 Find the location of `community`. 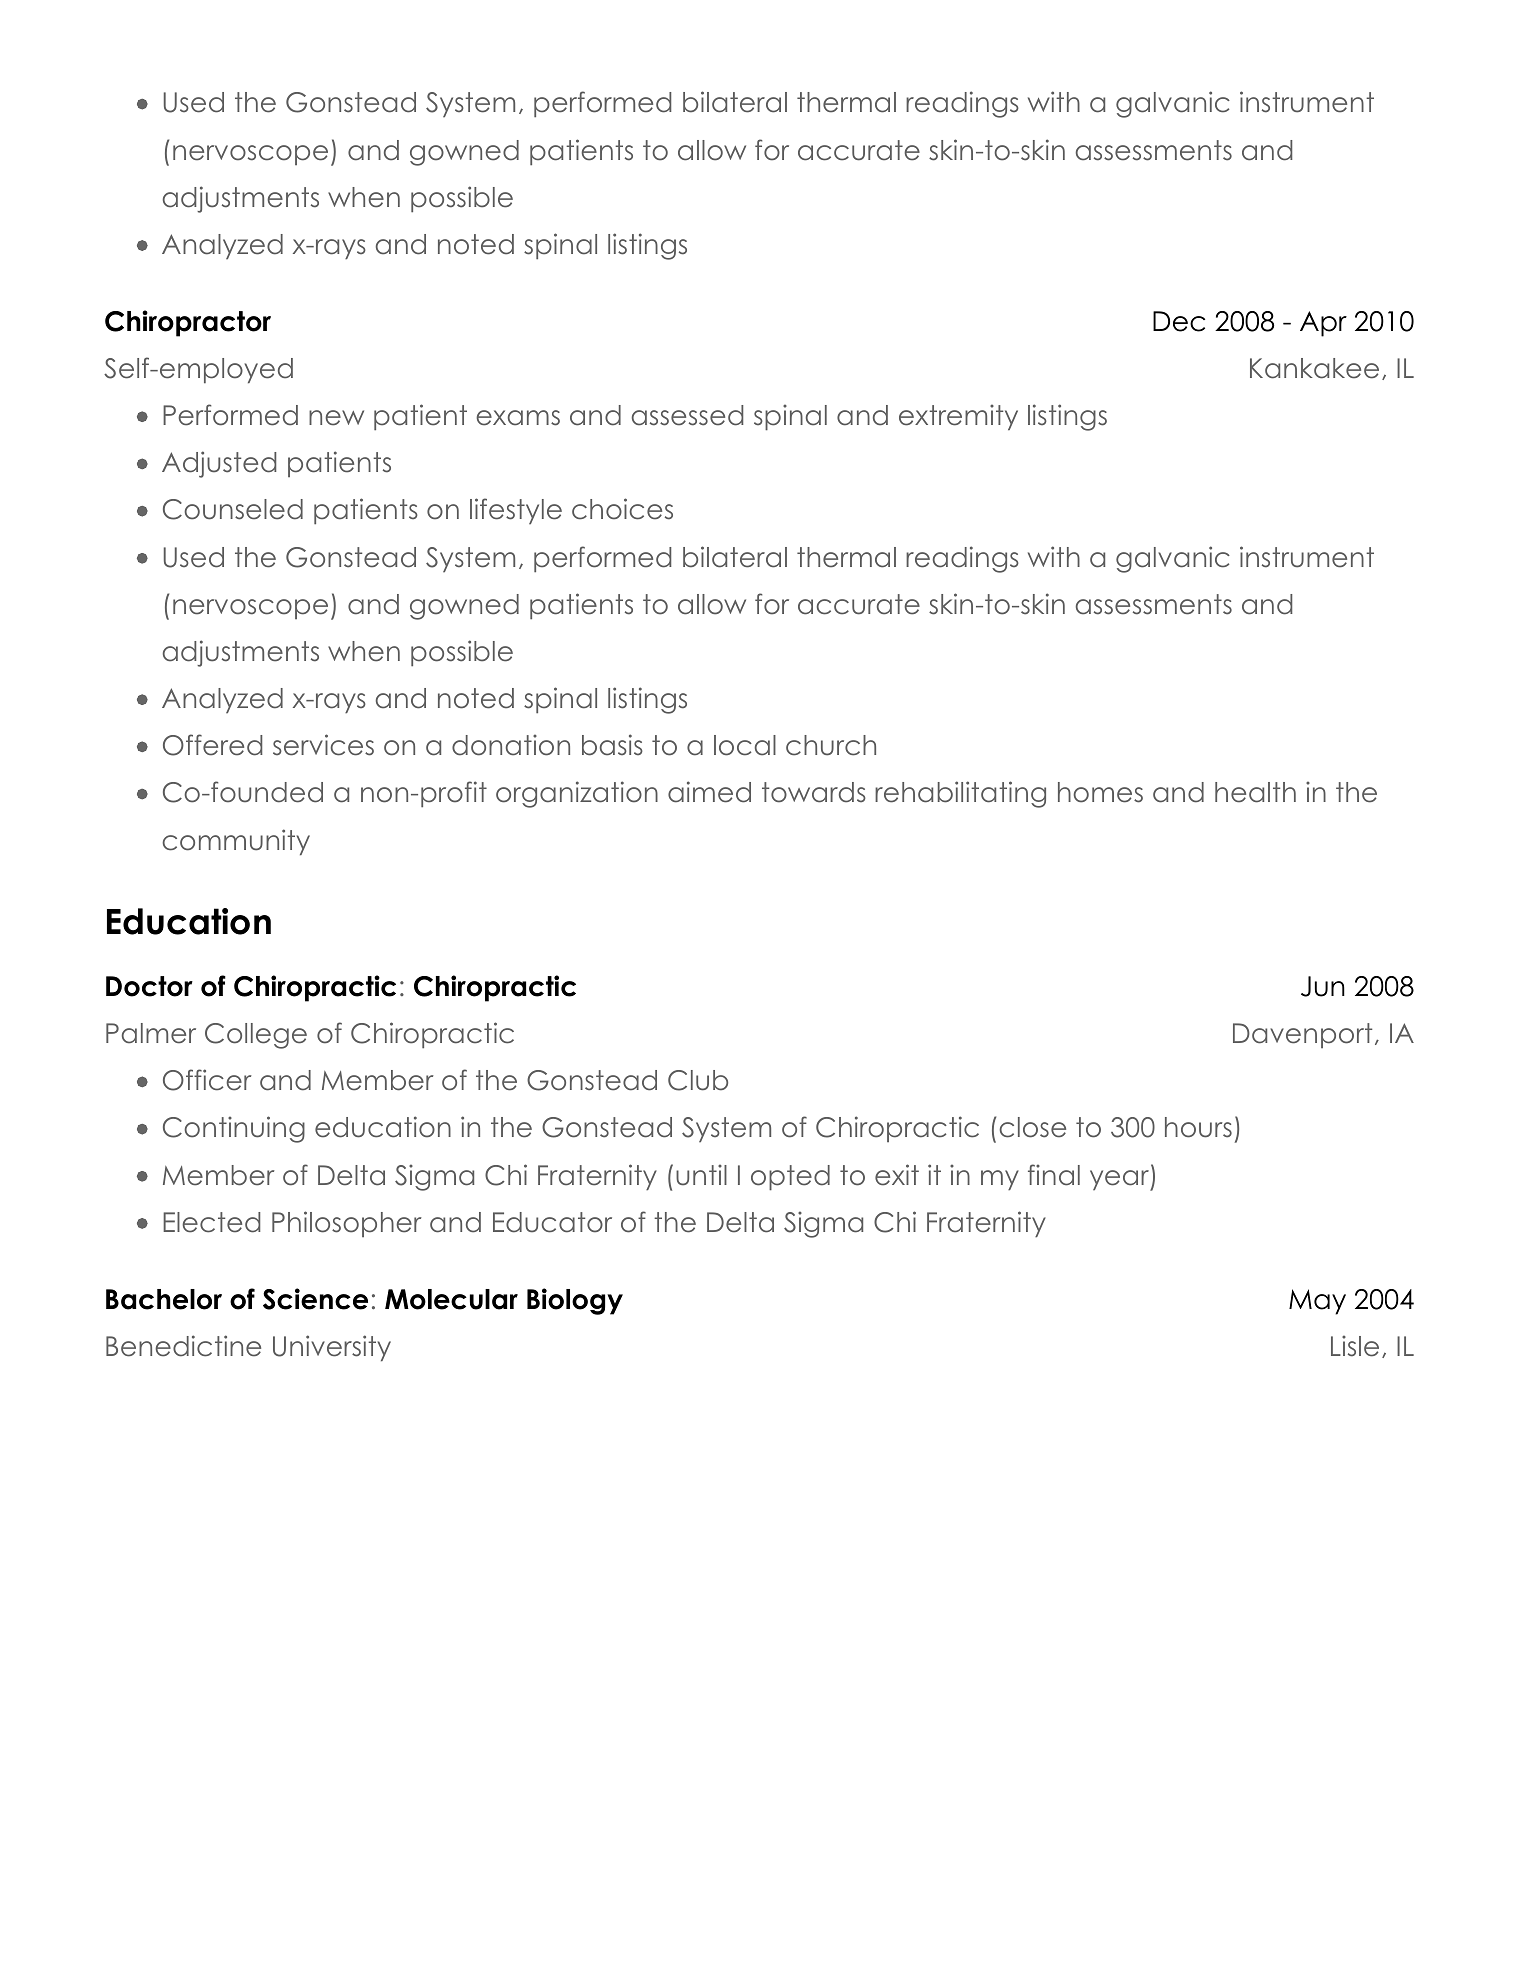

community is located at coordinates (236, 842).
